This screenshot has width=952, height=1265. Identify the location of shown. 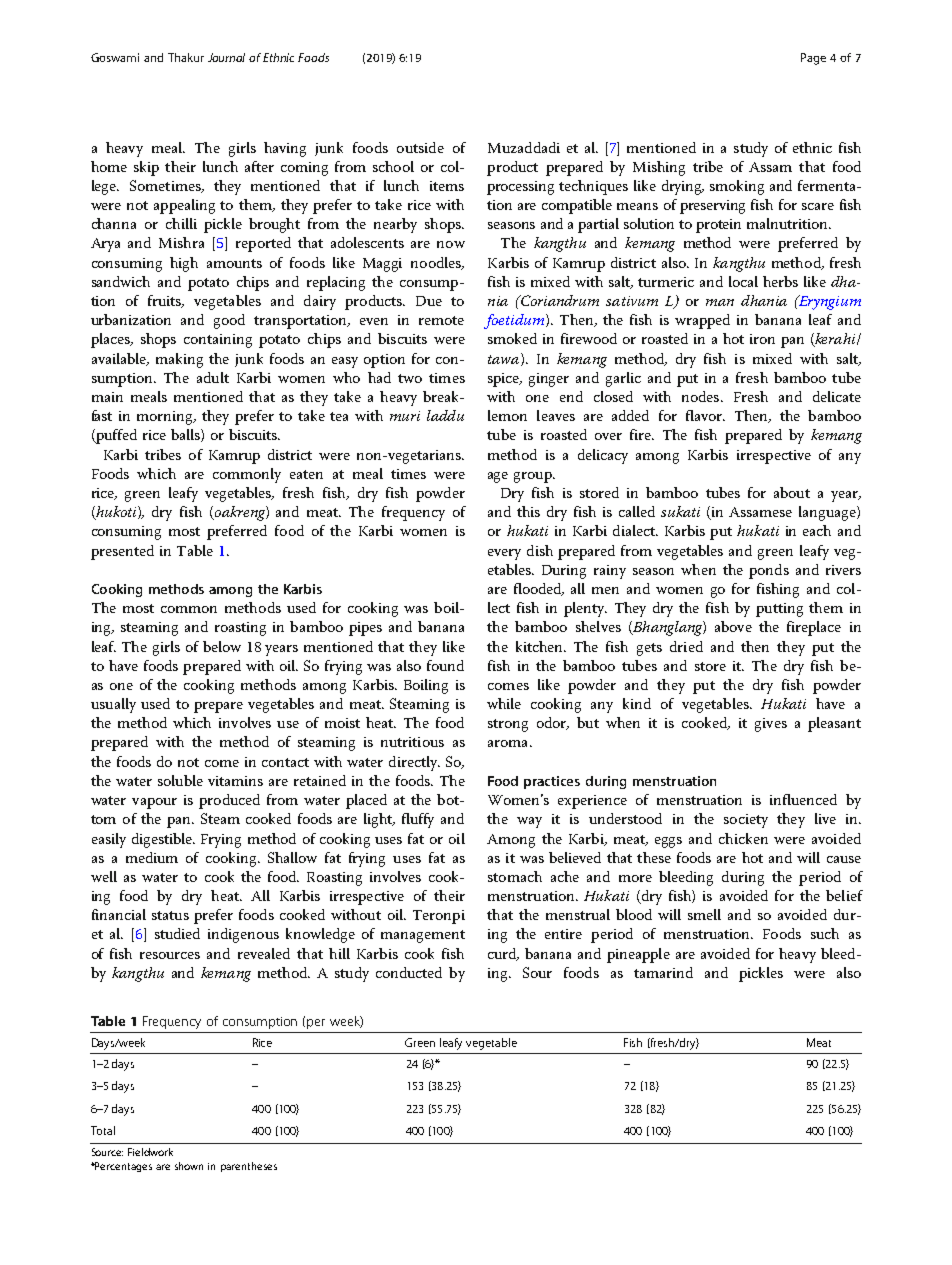
(189, 1166).
